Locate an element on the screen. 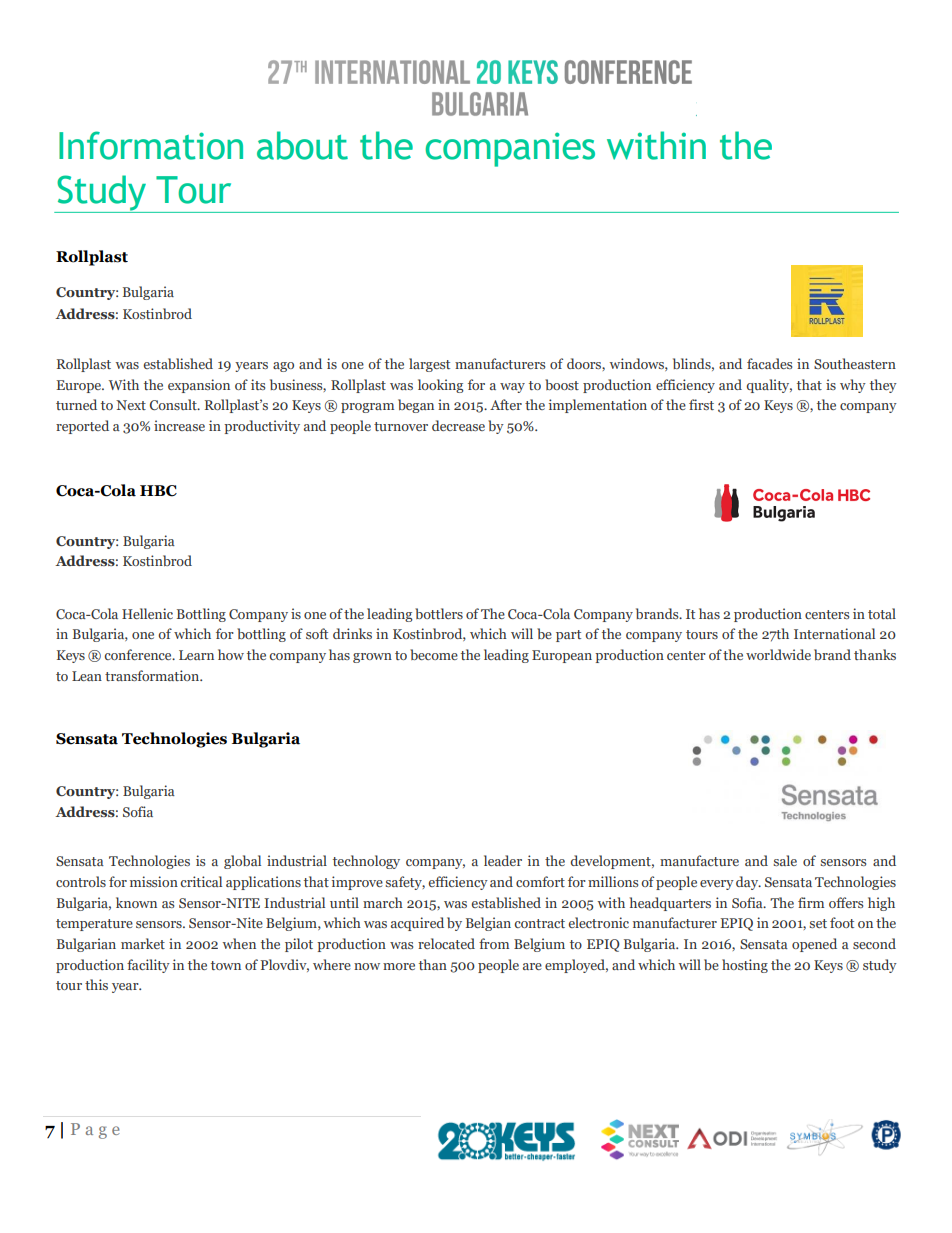 Image resolution: width=952 pixels, height=1233 pixels. opened is located at coordinates (814, 945).
